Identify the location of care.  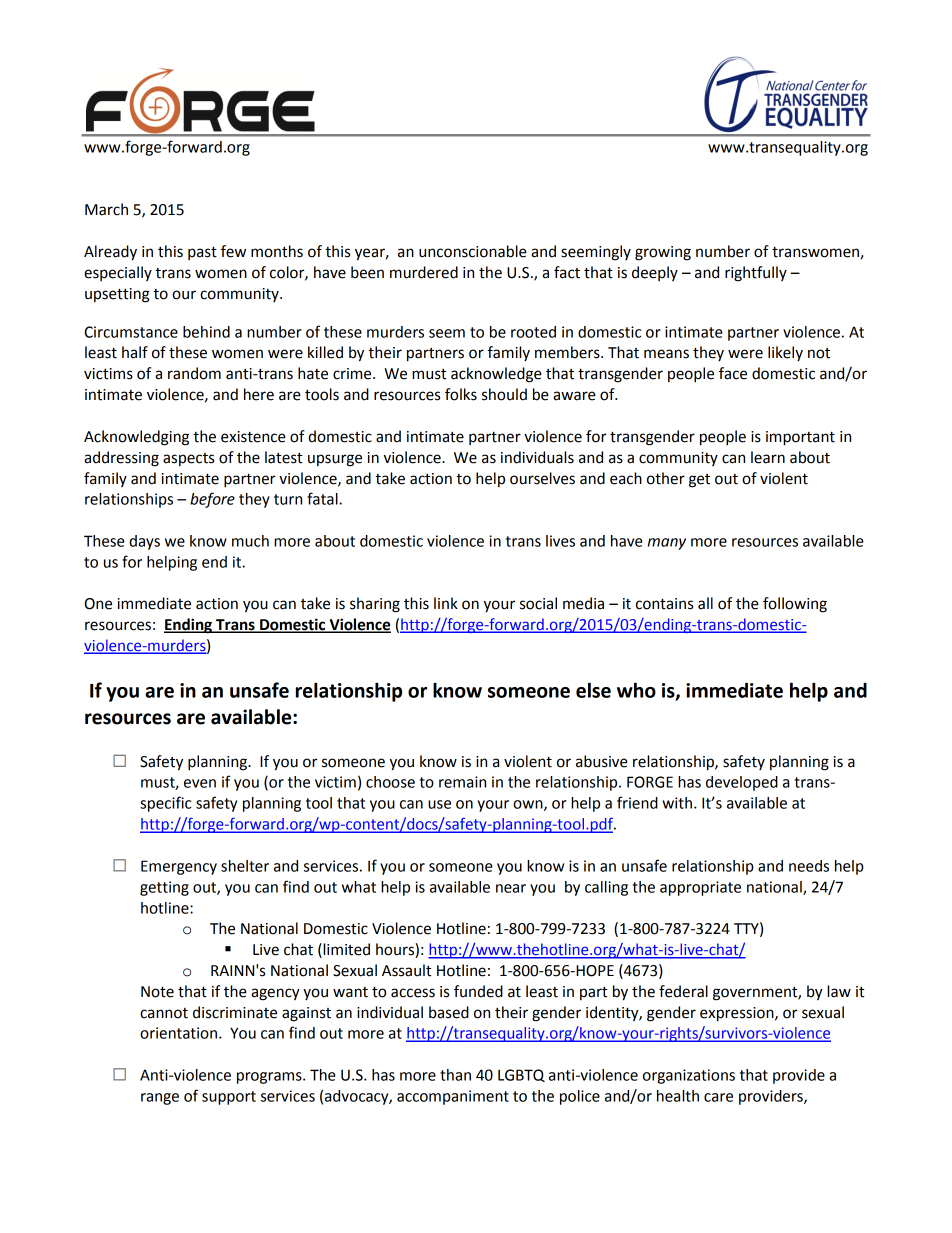
(718, 1097).
